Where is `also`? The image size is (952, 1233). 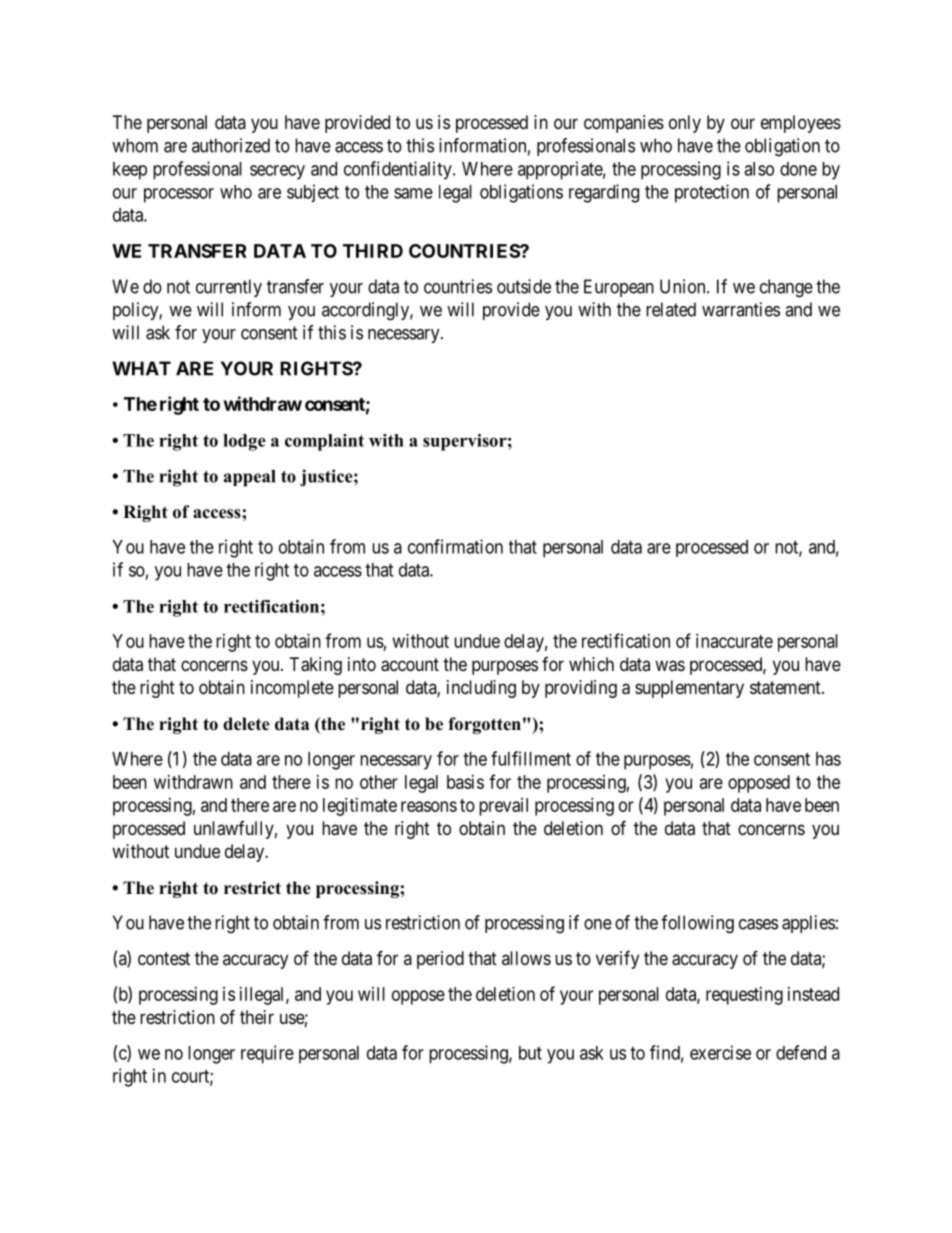 also is located at coordinates (759, 169).
